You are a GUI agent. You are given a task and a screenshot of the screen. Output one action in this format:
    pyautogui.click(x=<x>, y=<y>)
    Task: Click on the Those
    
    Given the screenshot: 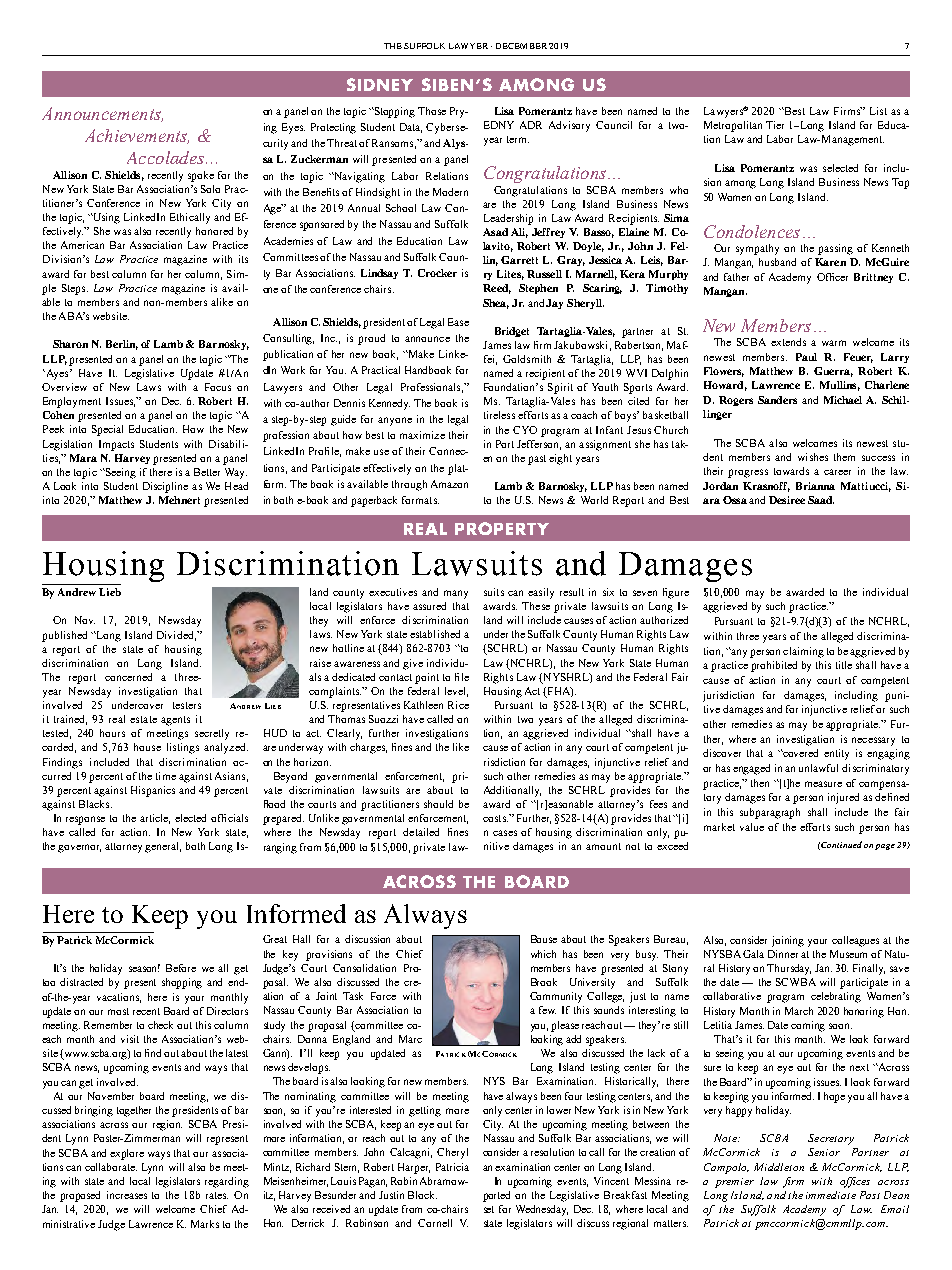 What is the action you would take?
    pyautogui.click(x=432, y=111)
